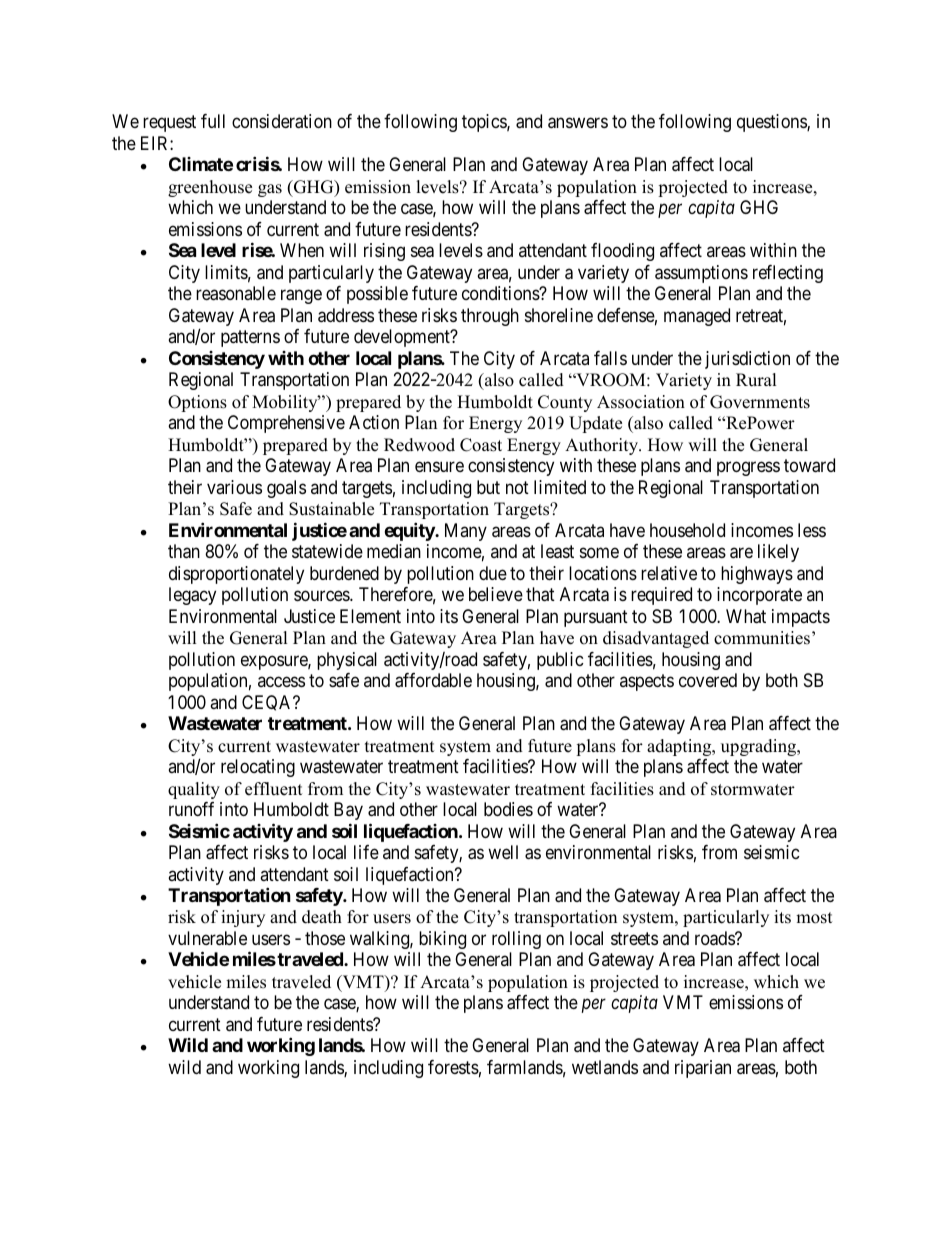 The width and height of the screenshot is (952, 1233). Describe the element at coordinates (578, 123) in the screenshot. I see `answers` at that location.
